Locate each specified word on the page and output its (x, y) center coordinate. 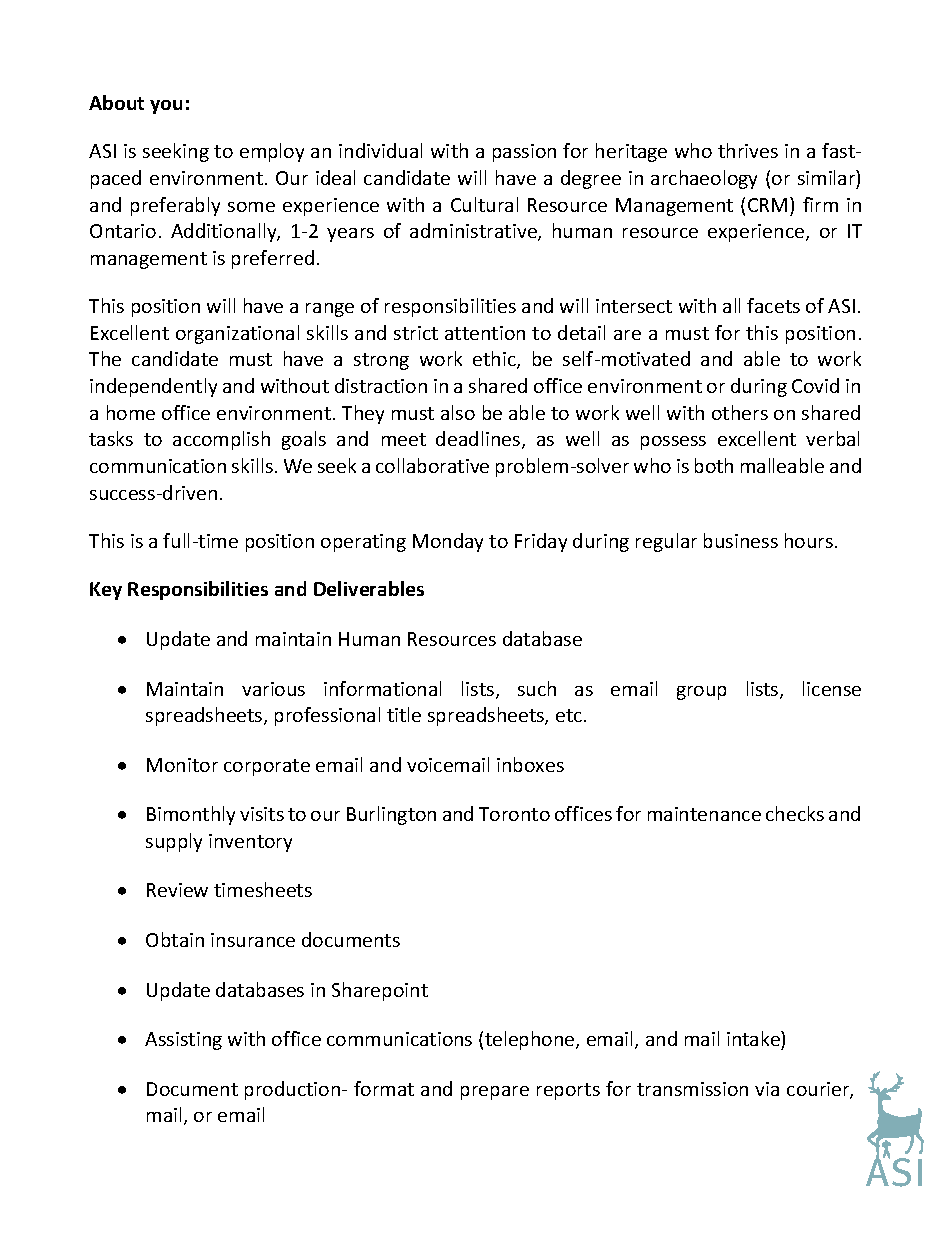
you (166, 107)
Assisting (183, 1041)
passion (524, 153)
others (740, 412)
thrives (748, 150)
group (701, 693)
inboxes (530, 764)
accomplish (221, 440)
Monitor (182, 765)
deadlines (479, 440)
